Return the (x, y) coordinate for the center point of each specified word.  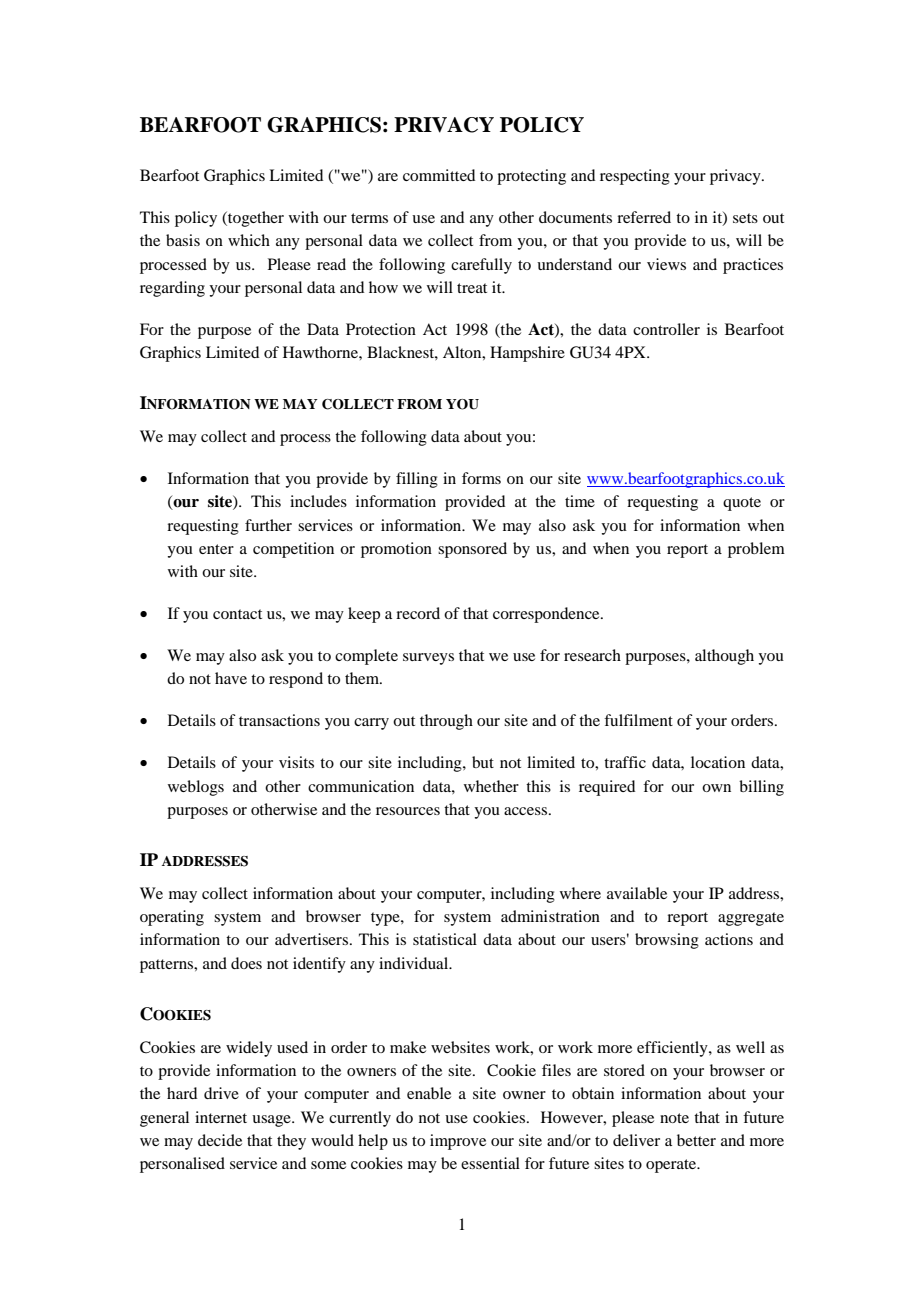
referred (644, 217)
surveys (428, 659)
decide (220, 1140)
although (724, 657)
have (231, 678)
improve (458, 1142)
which (249, 240)
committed (439, 175)
